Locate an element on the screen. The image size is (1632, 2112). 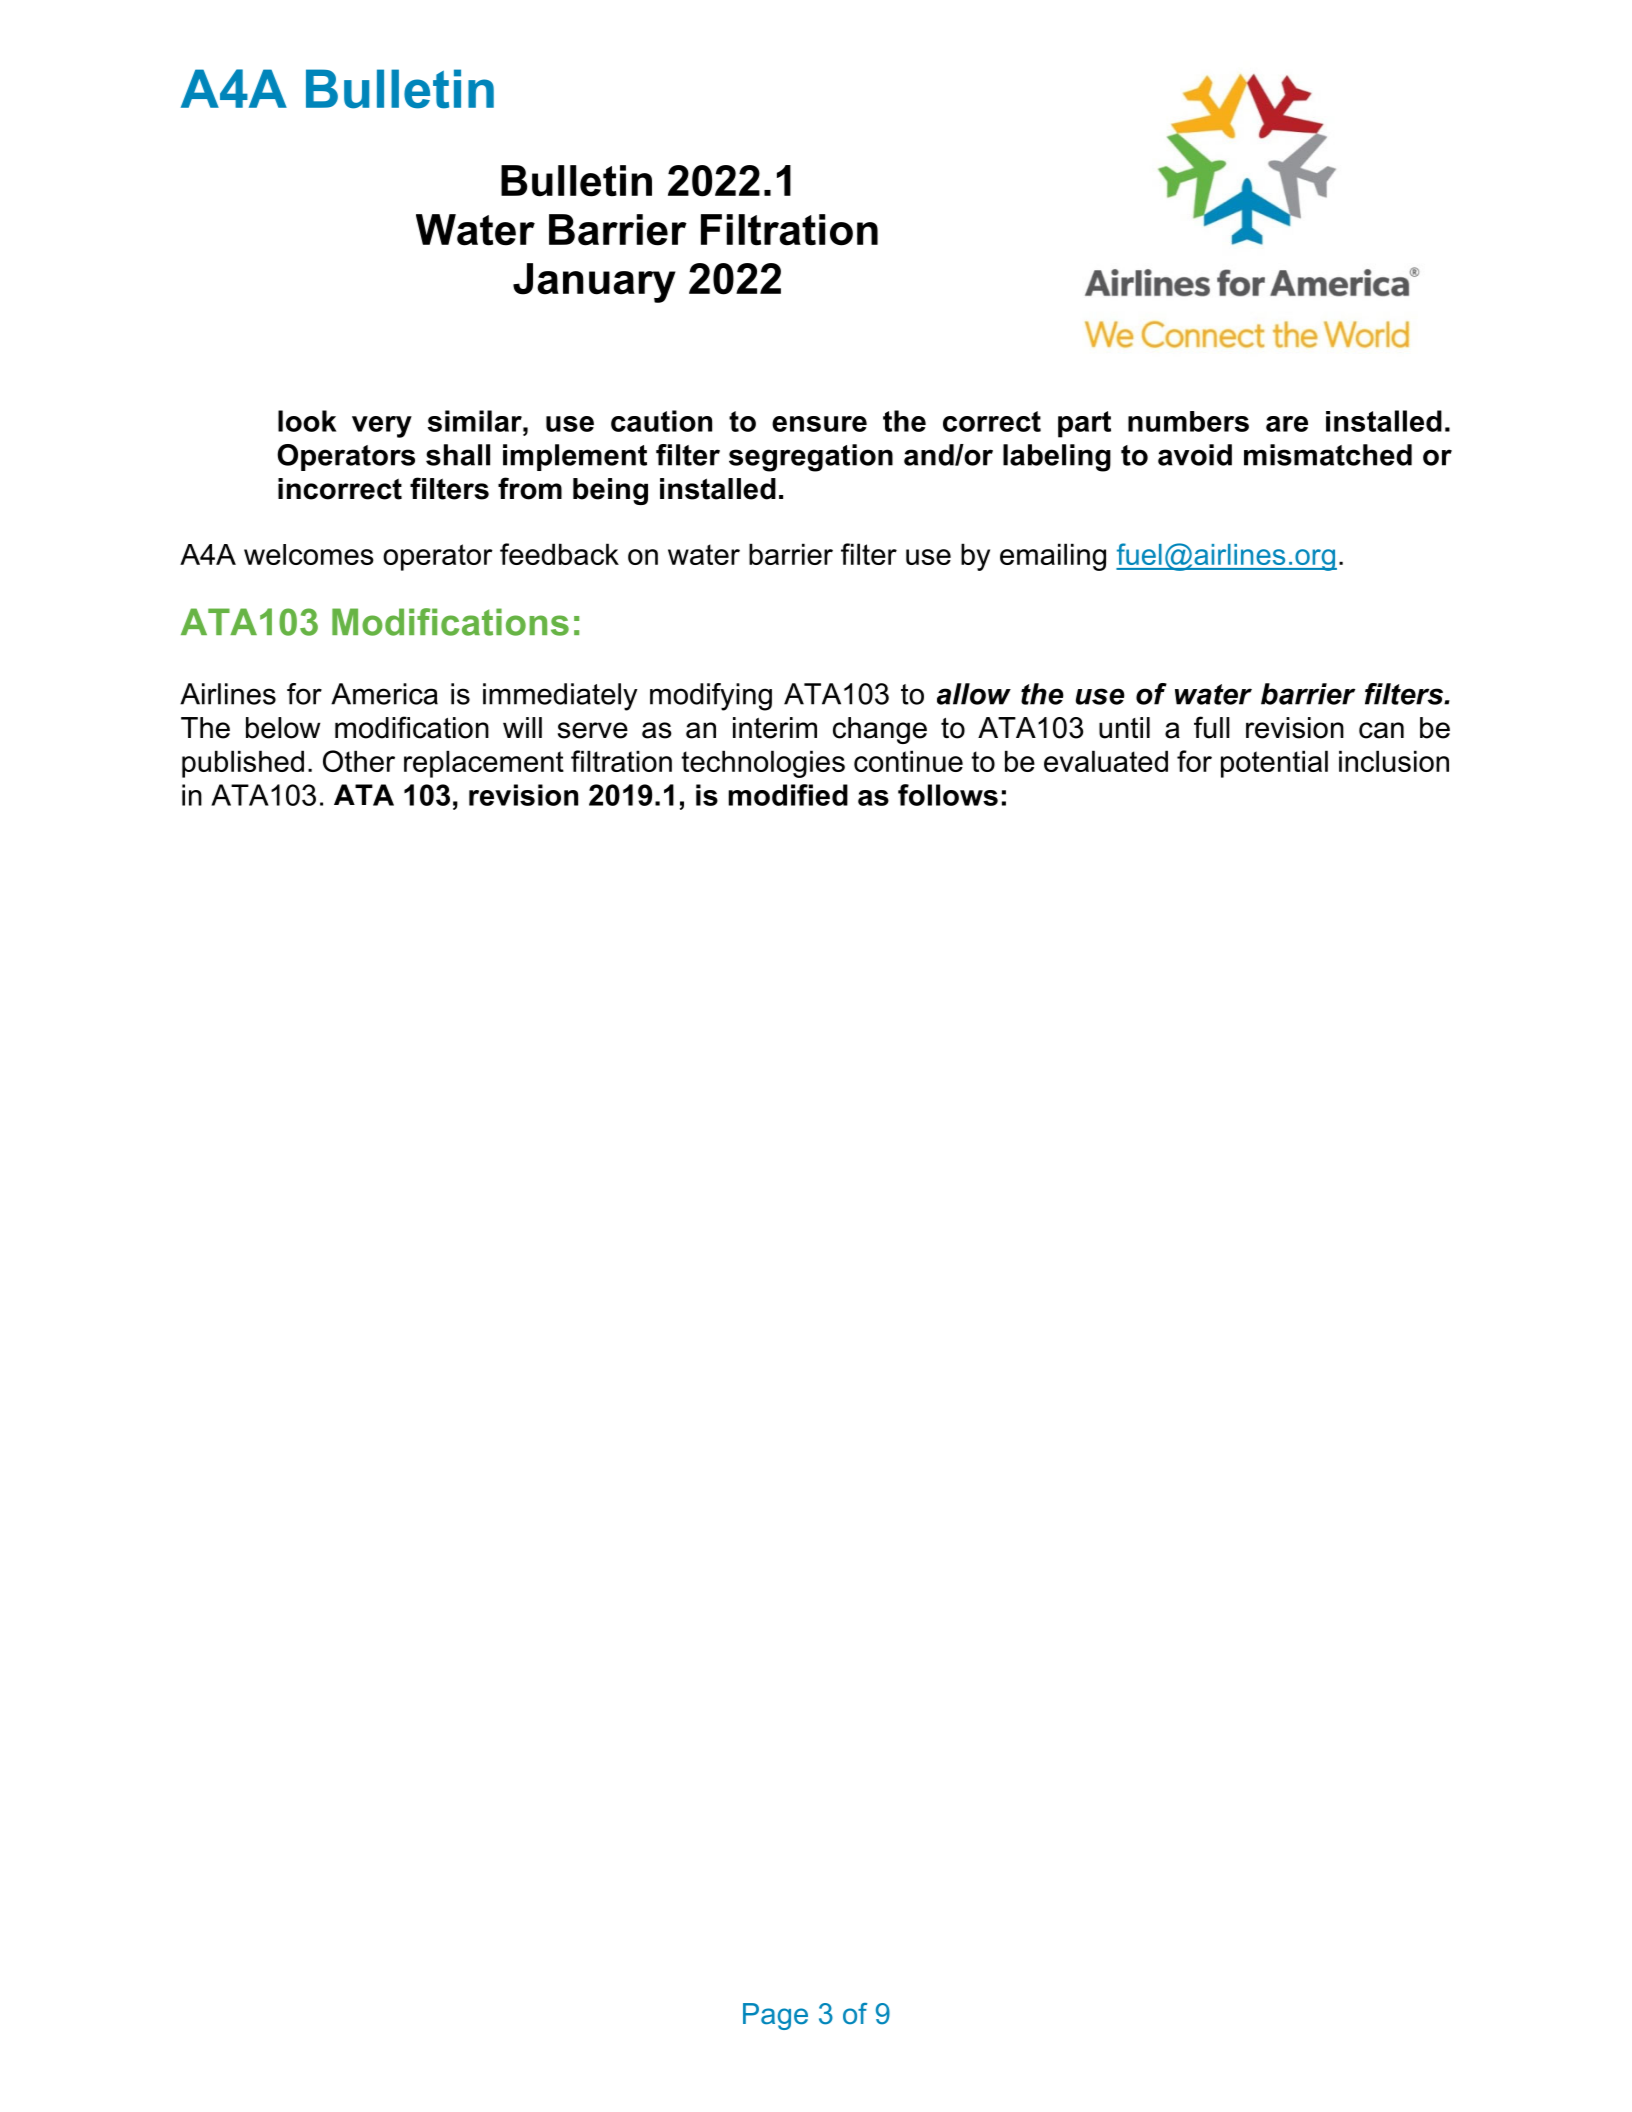
Other is located at coordinates (359, 761).
